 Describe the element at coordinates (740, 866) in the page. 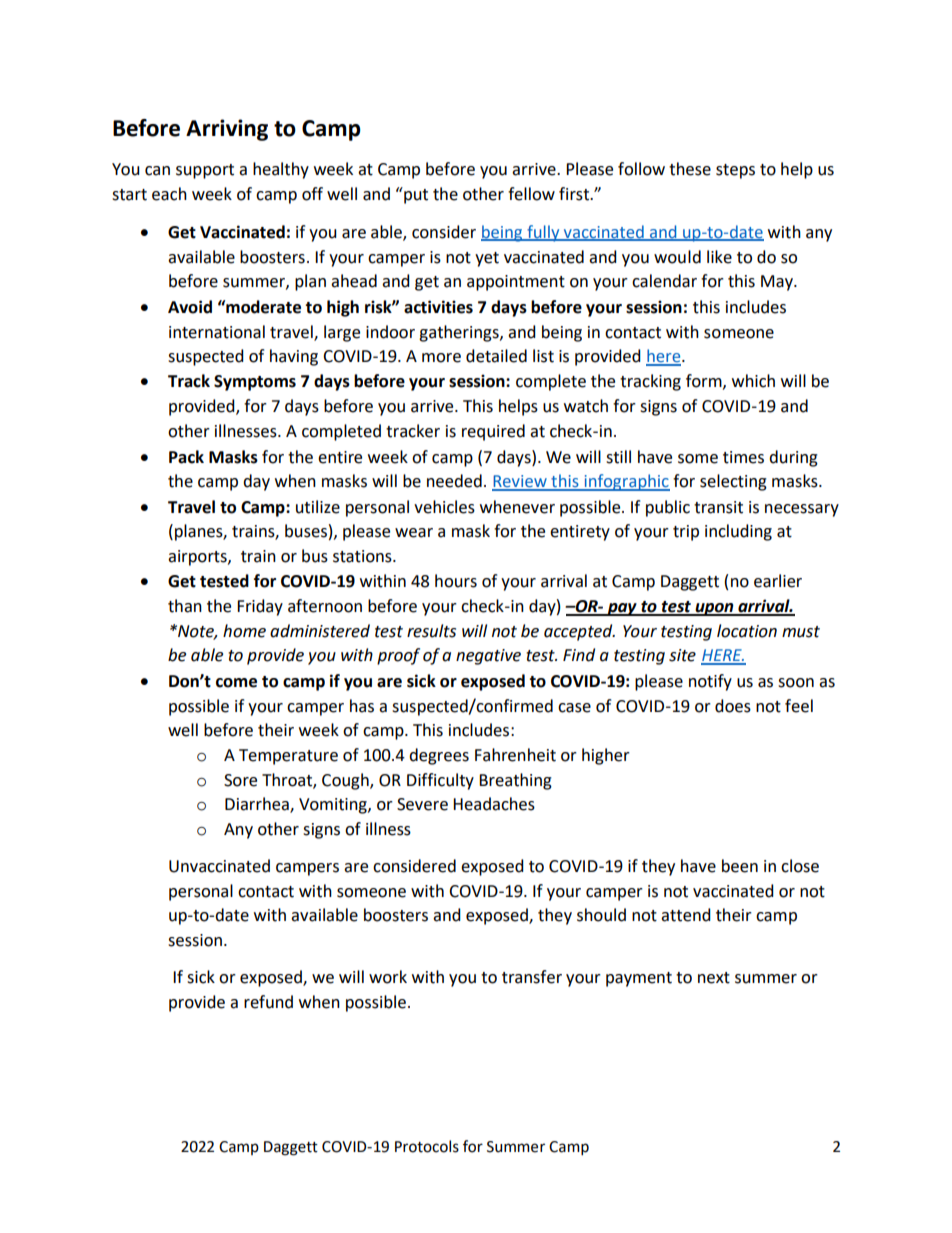

I see `been` at that location.
